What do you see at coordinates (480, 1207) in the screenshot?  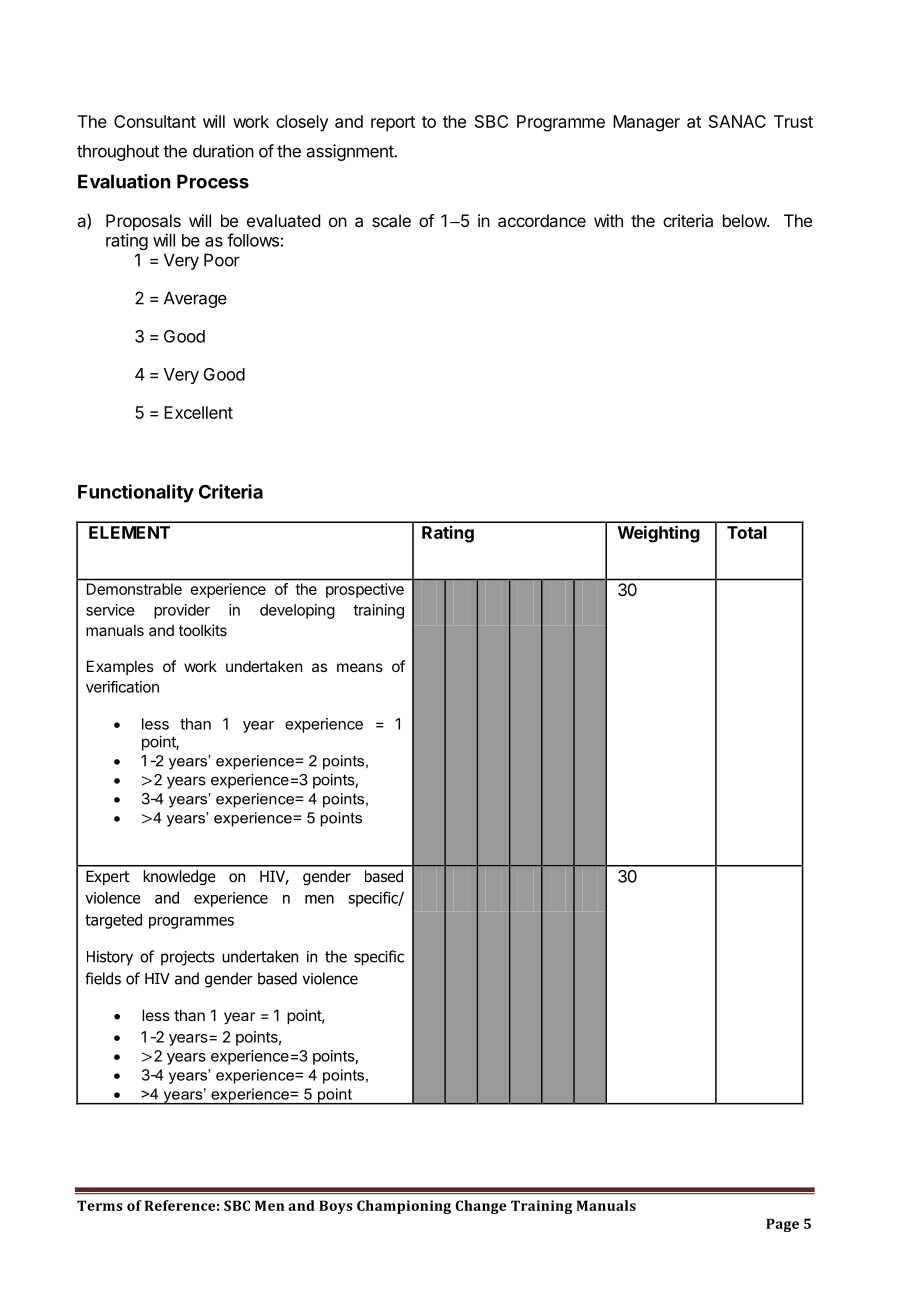 I see `Change` at bounding box center [480, 1207].
